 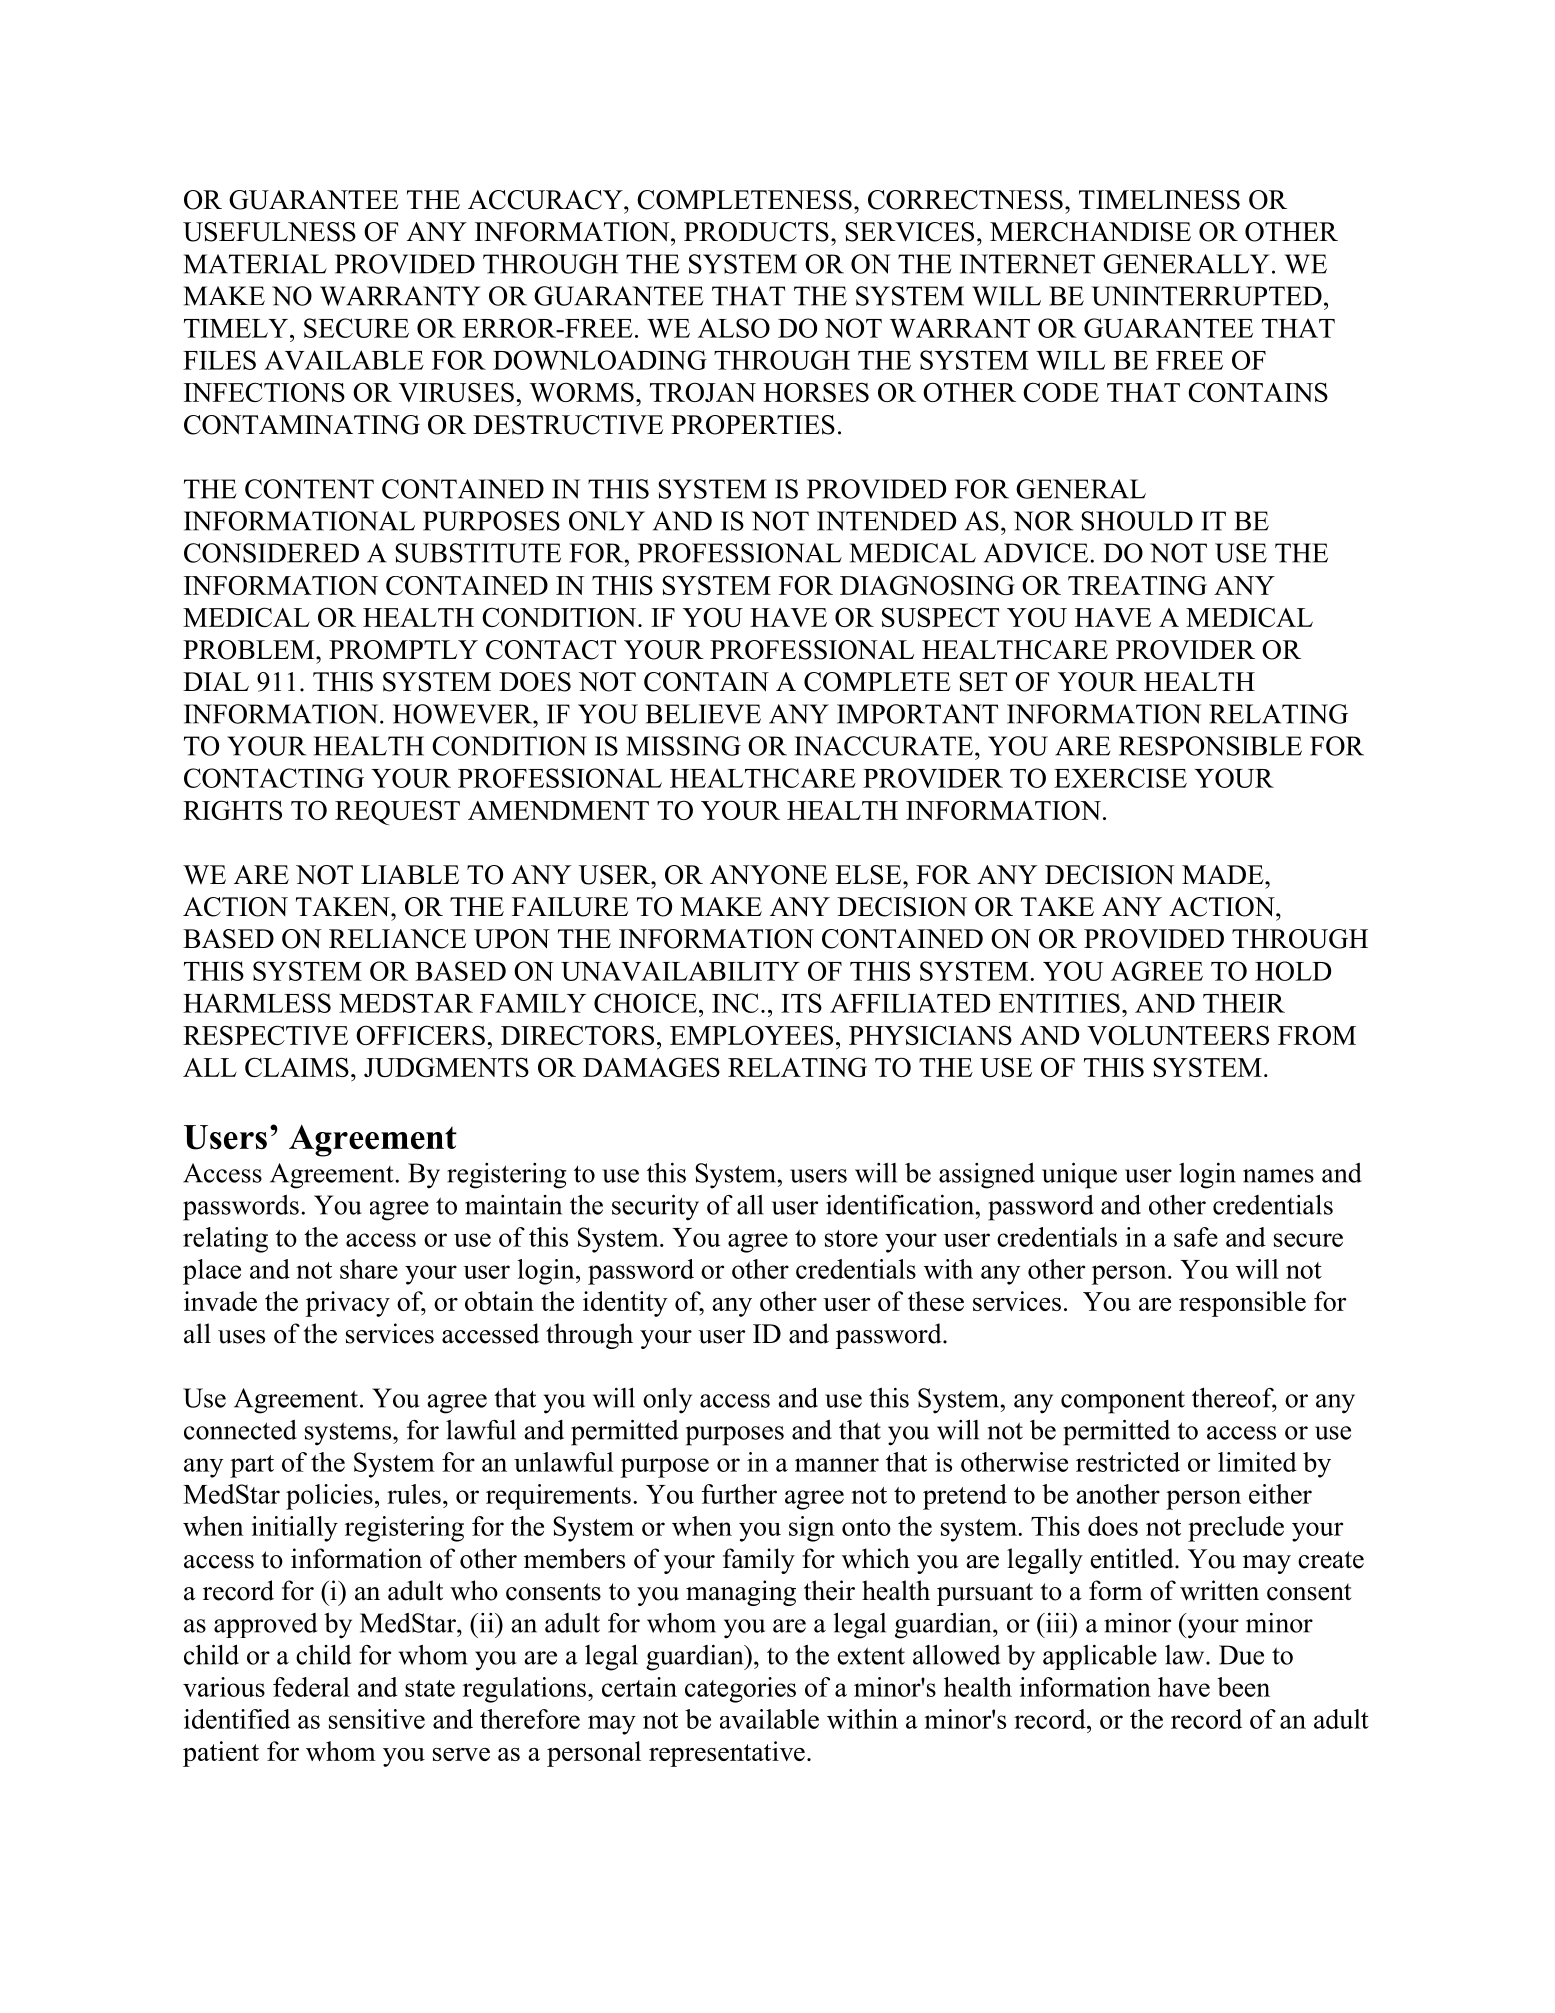 What do you see at coordinates (1206, 296) in the page?
I see `UNINTERRUPTED` at bounding box center [1206, 296].
